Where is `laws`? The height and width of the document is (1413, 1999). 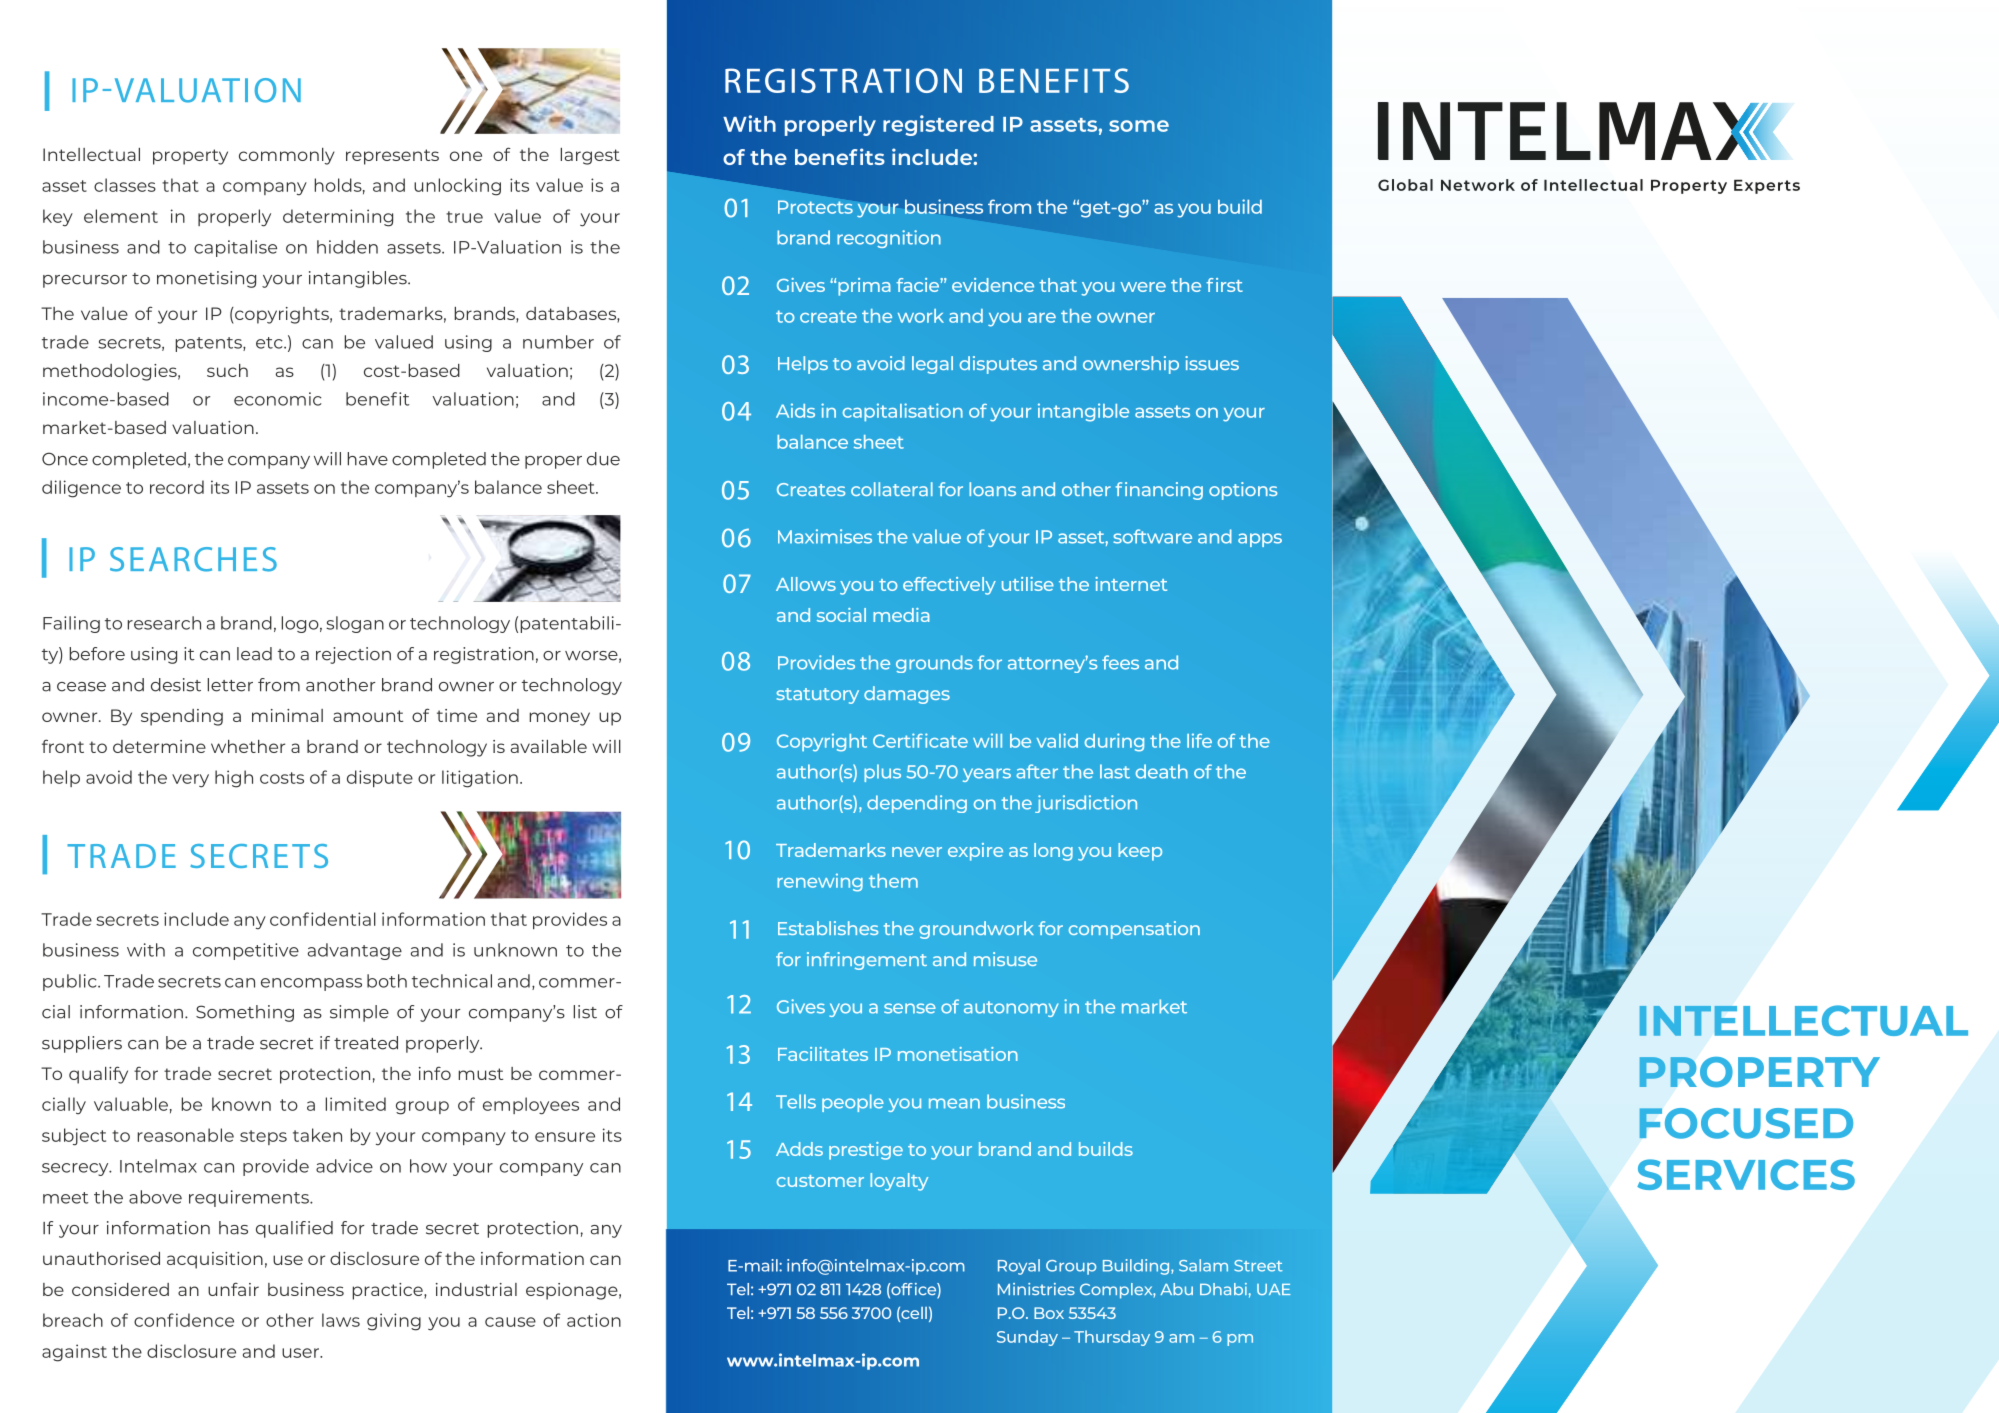
laws is located at coordinates (341, 1320).
